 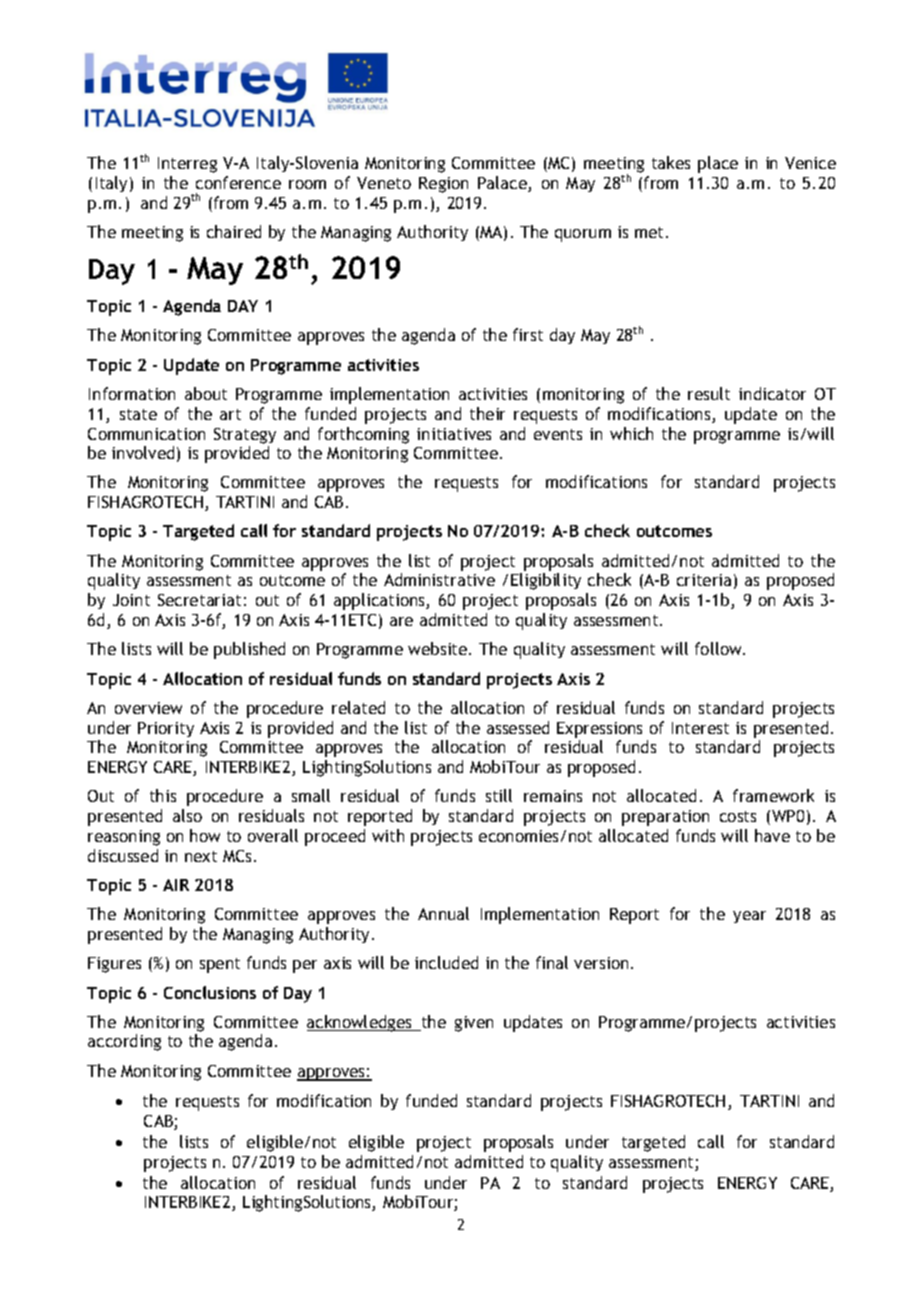 I want to click on Conclusions, so click(x=210, y=992).
